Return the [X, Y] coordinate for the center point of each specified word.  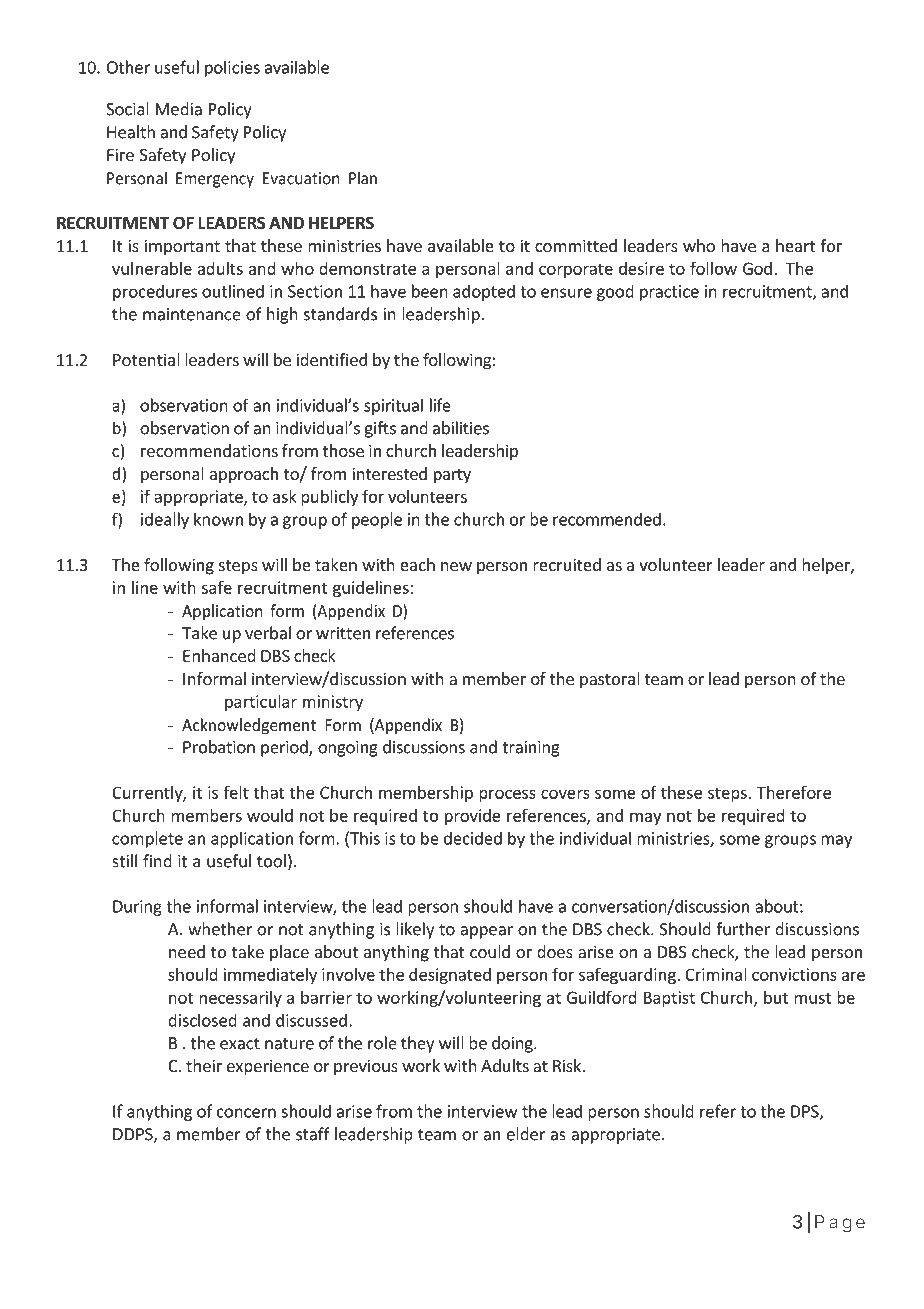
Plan [363, 178]
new [456, 566]
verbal [268, 633]
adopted [484, 292]
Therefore [794, 792]
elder [526, 1134]
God [757, 268]
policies [232, 68]
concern [246, 1113]
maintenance [192, 314]
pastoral [610, 680]
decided [473, 838]
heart [795, 245]
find [157, 861]
